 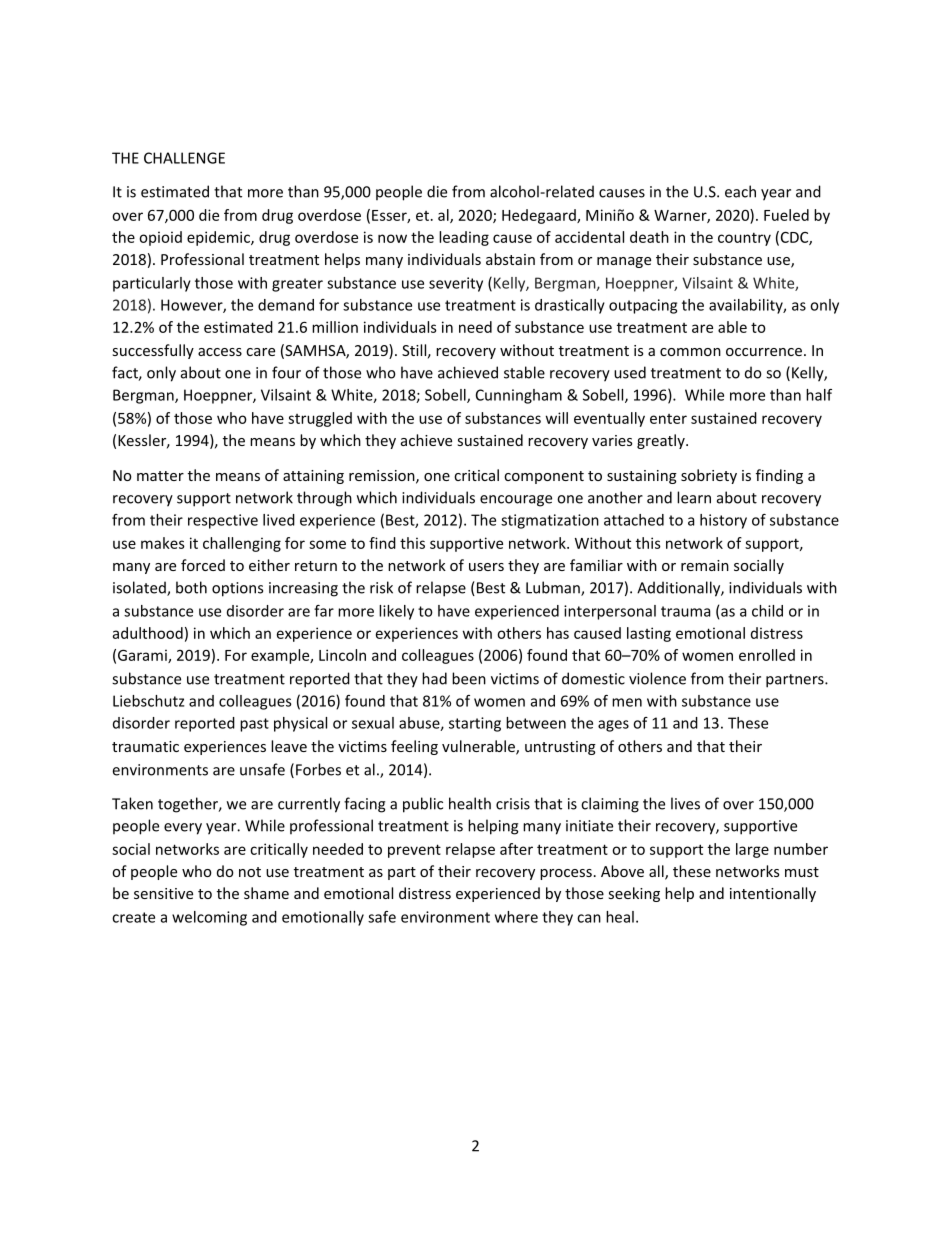 What do you see at coordinates (723, 521) in the document?
I see `history` at bounding box center [723, 521].
